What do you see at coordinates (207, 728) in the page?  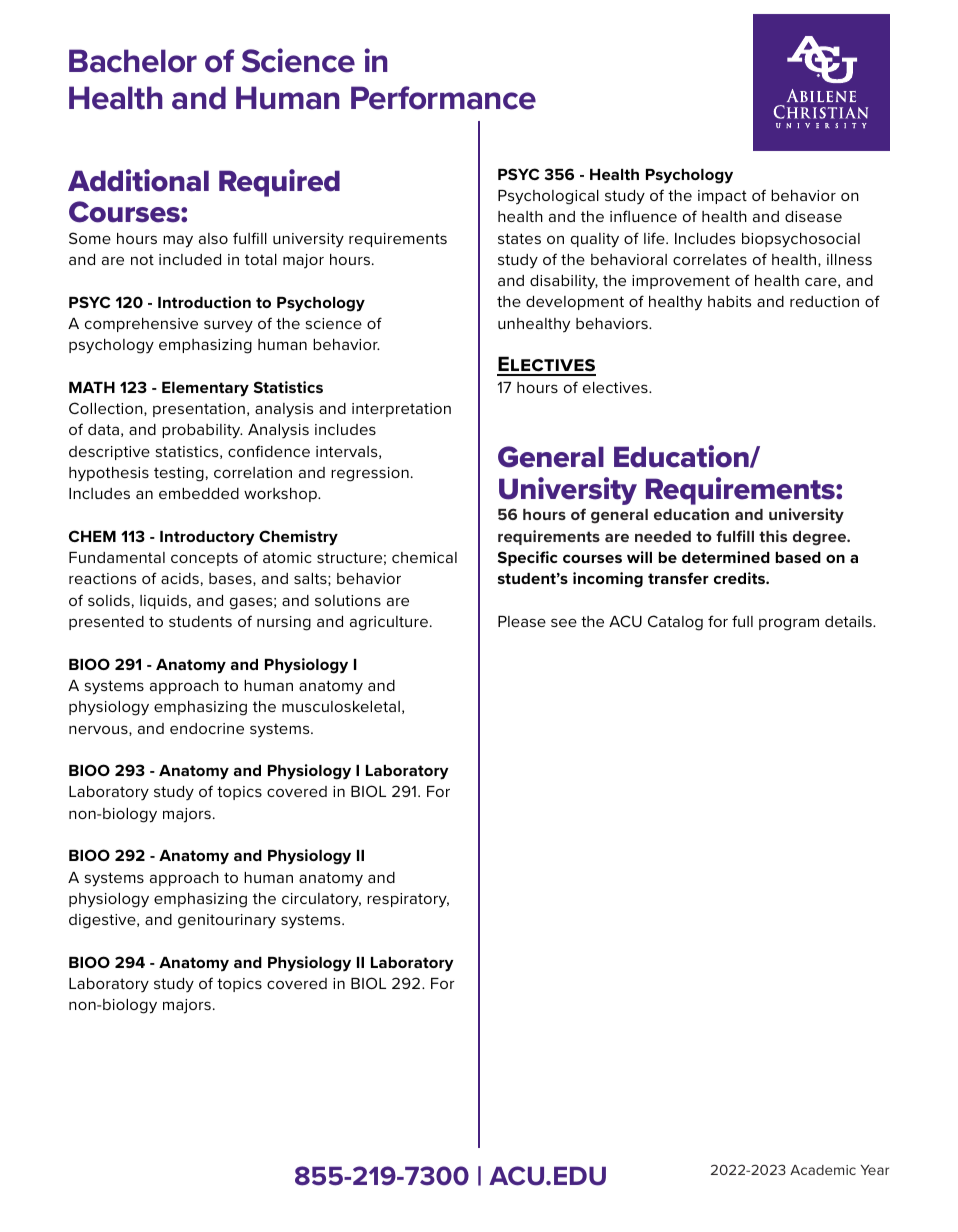 I see `endocrine` at bounding box center [207, 728].
